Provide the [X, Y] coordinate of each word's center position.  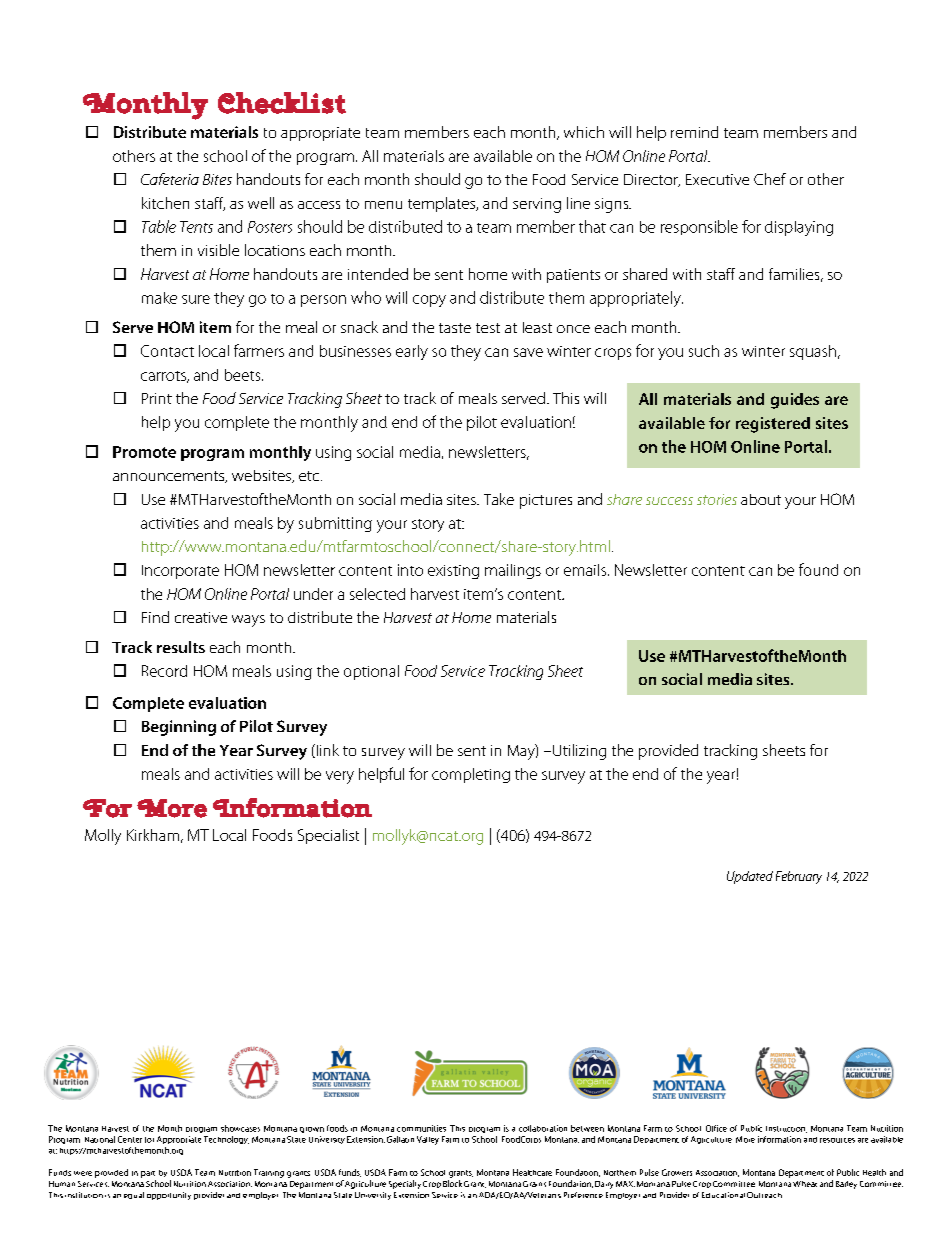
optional [371, 672]
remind [694, 132]
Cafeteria [170, 179]
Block [452, 1183]
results [181, 647]
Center [130, 1139]
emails [586, 570]
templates [443, 204]
